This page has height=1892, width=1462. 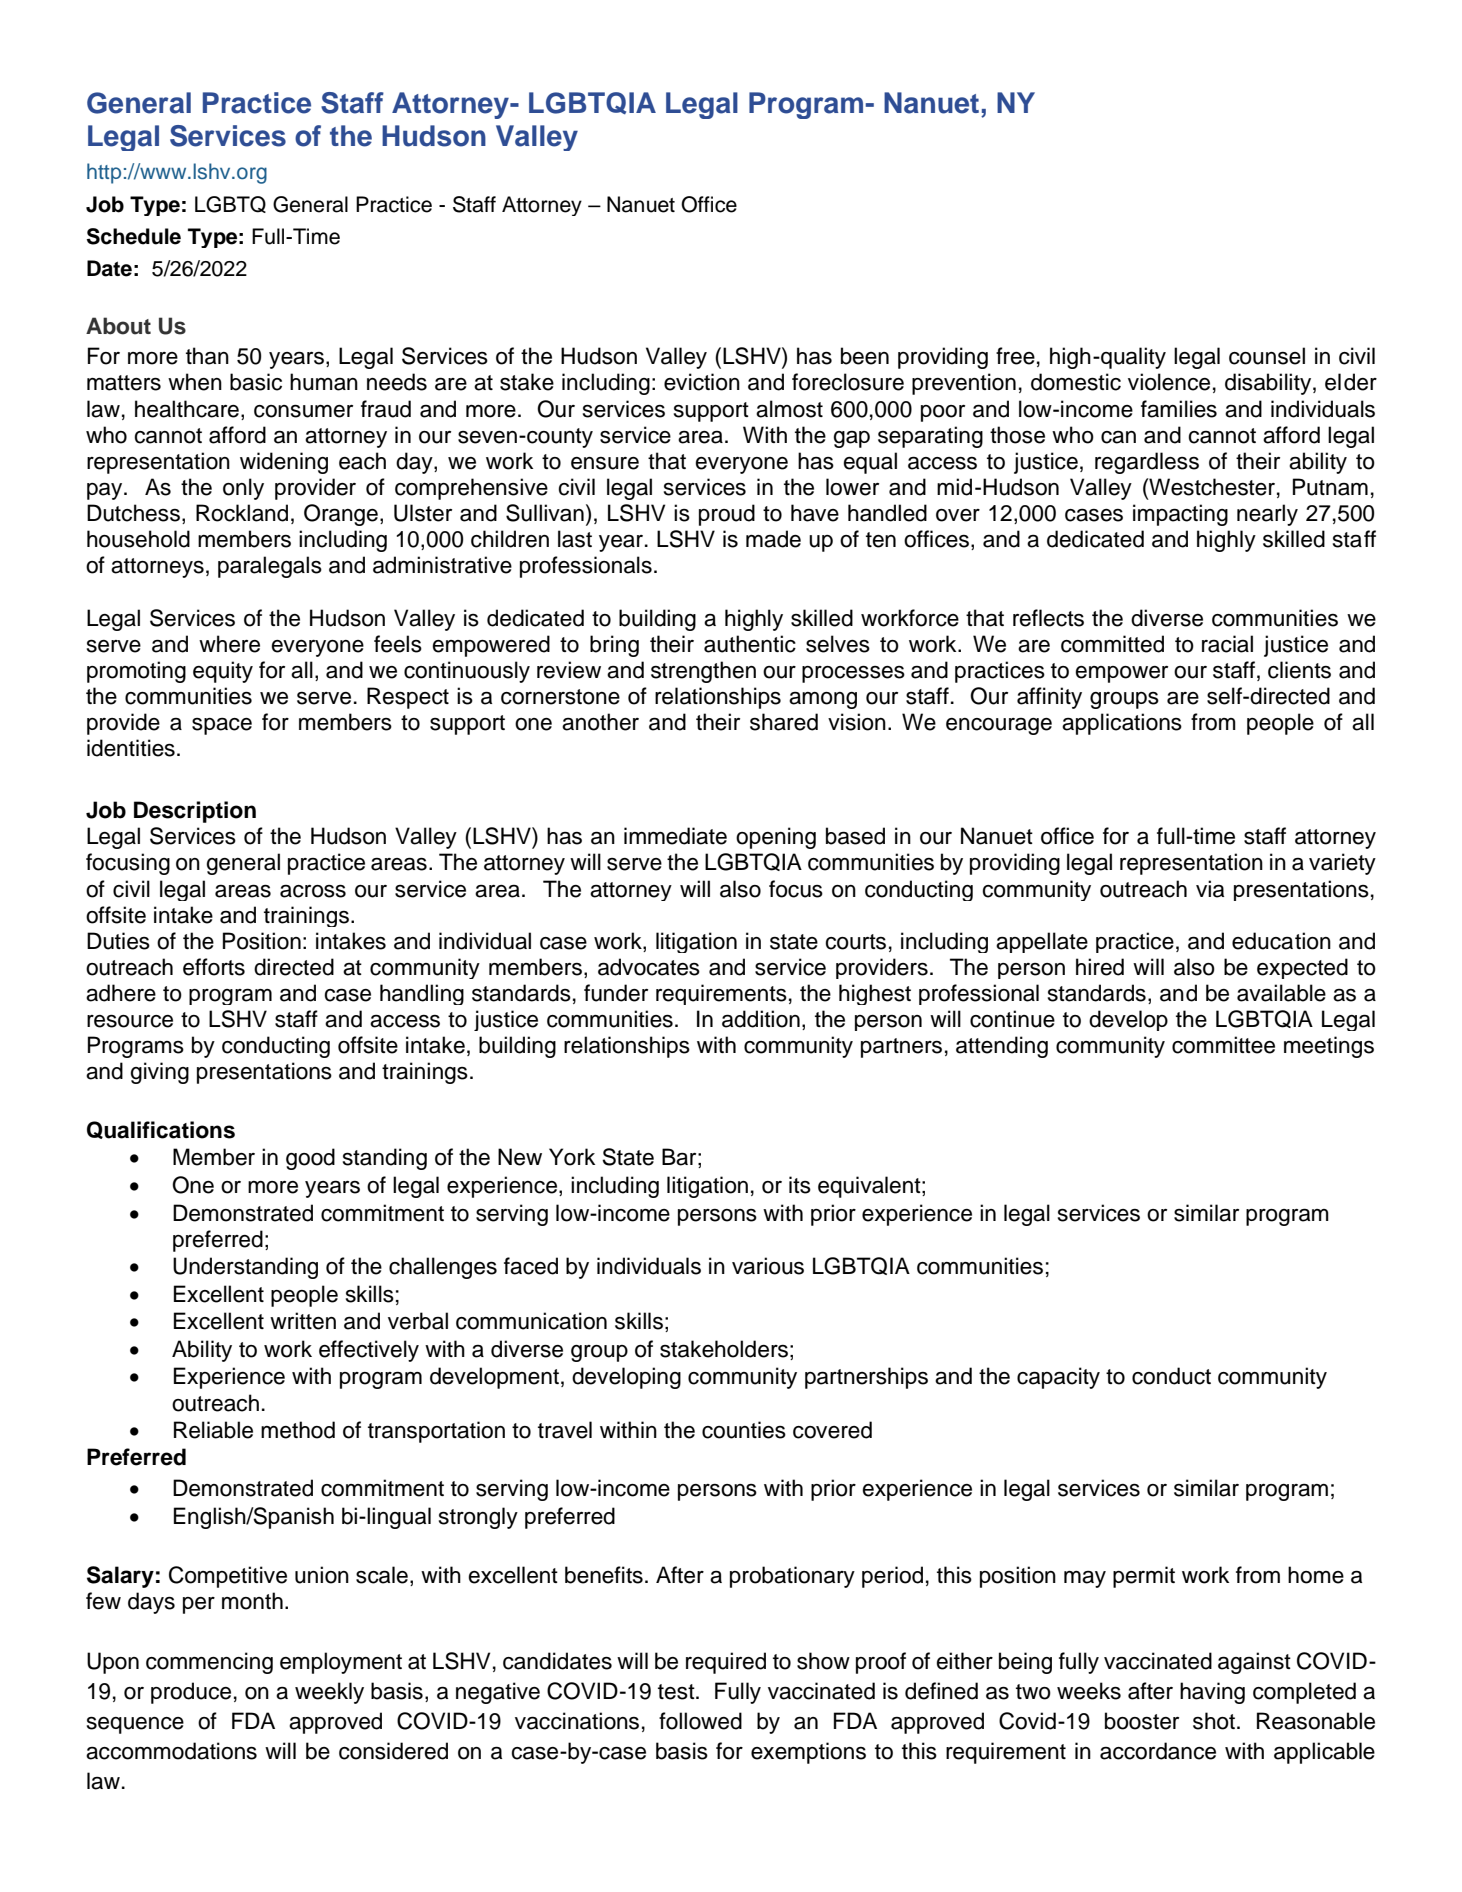 I want to click on applications, so click(x=1122, y=724).
